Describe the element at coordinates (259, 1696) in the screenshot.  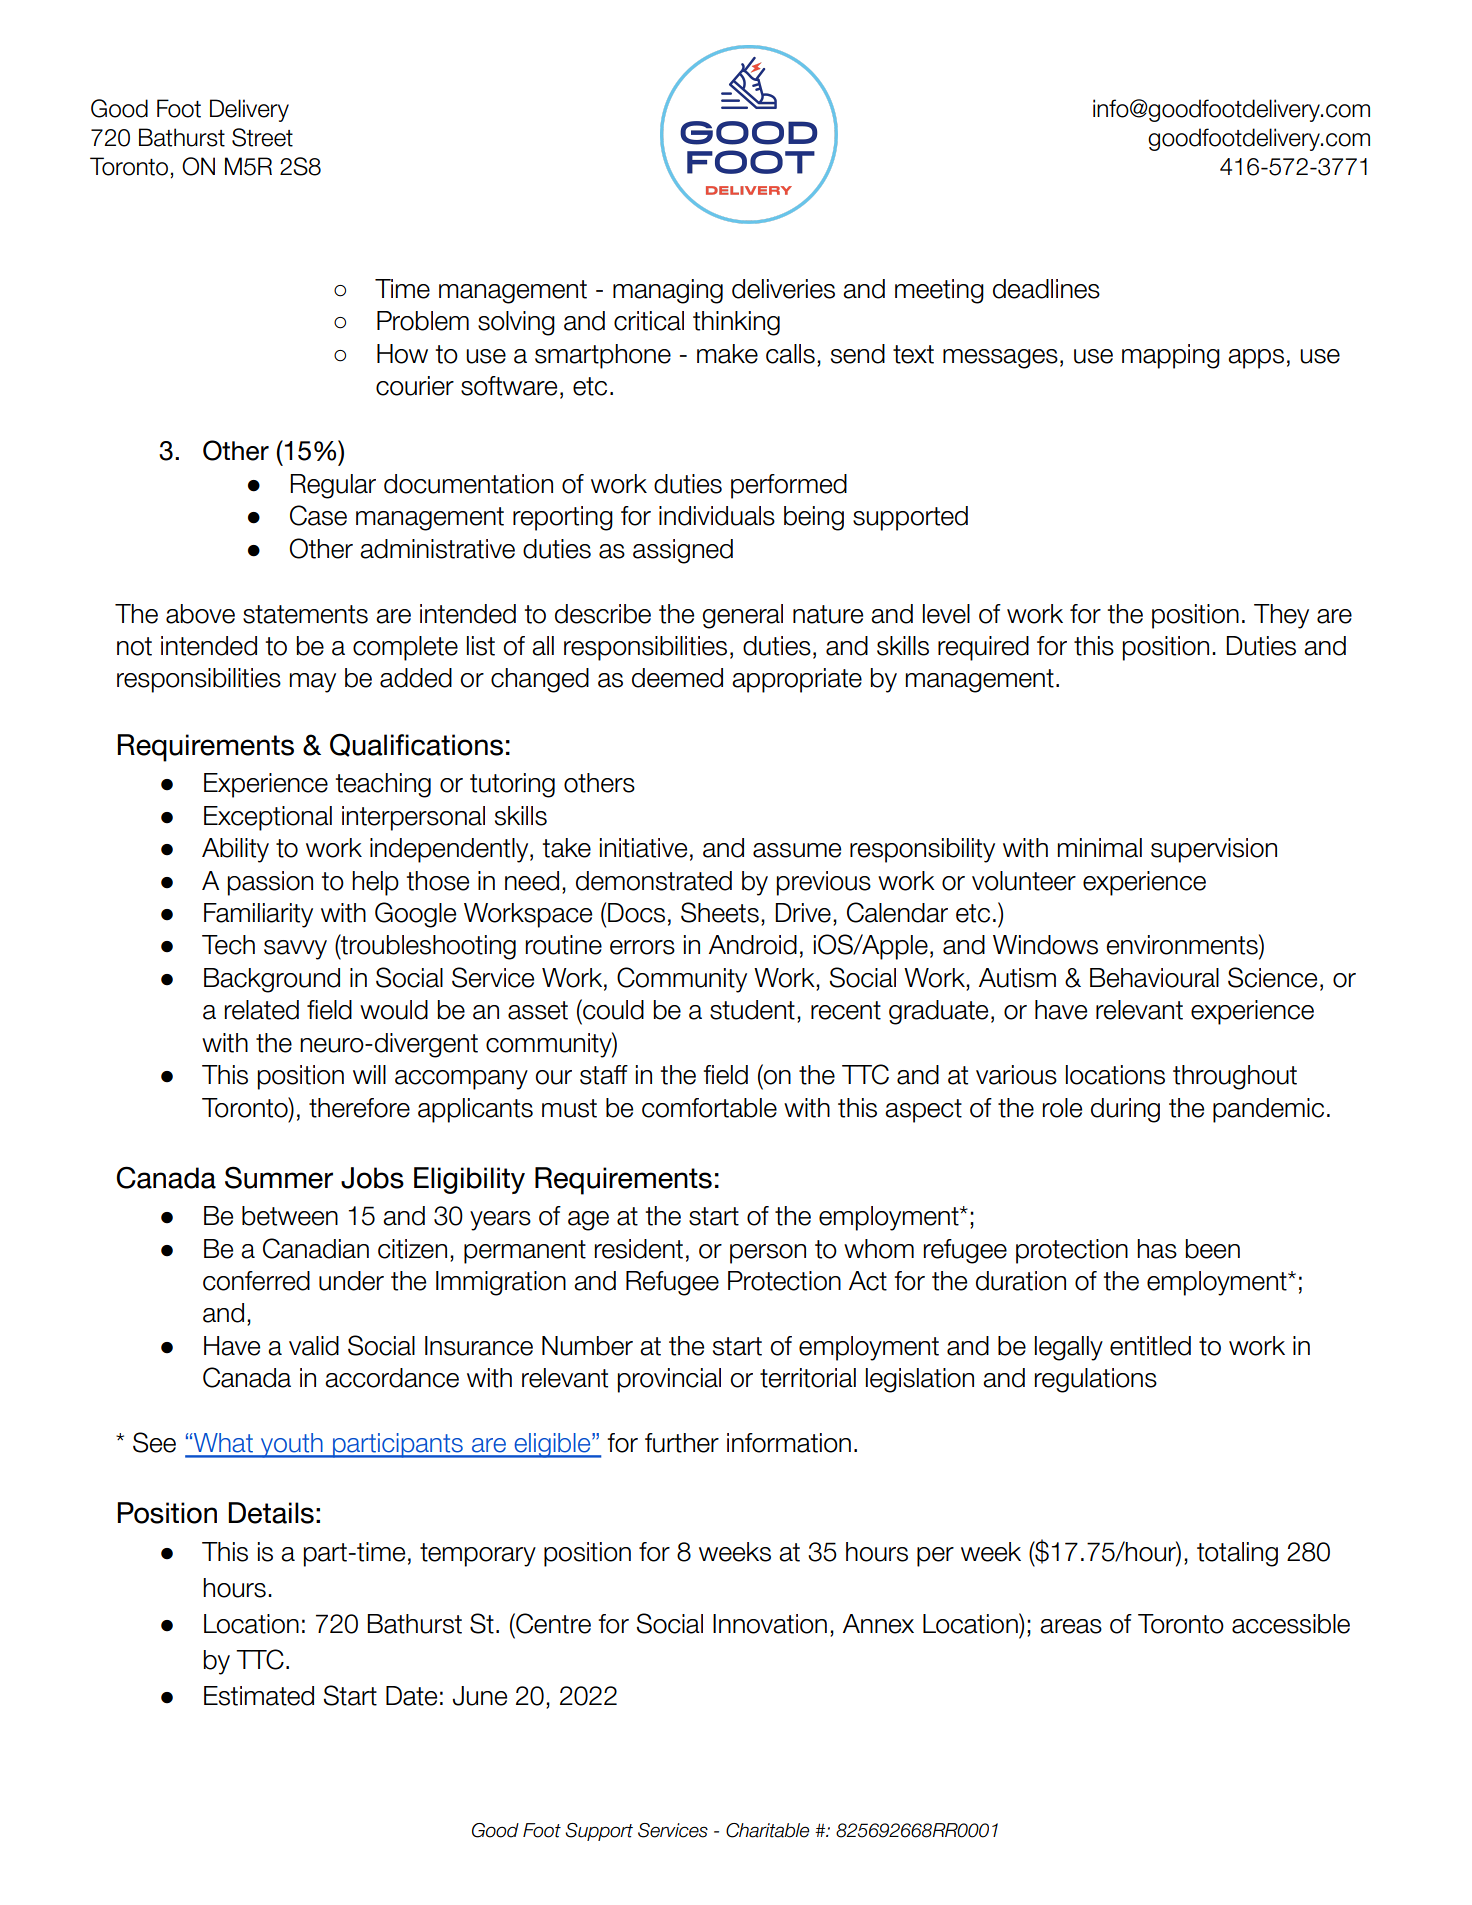
I see `Estimated` at that location.
